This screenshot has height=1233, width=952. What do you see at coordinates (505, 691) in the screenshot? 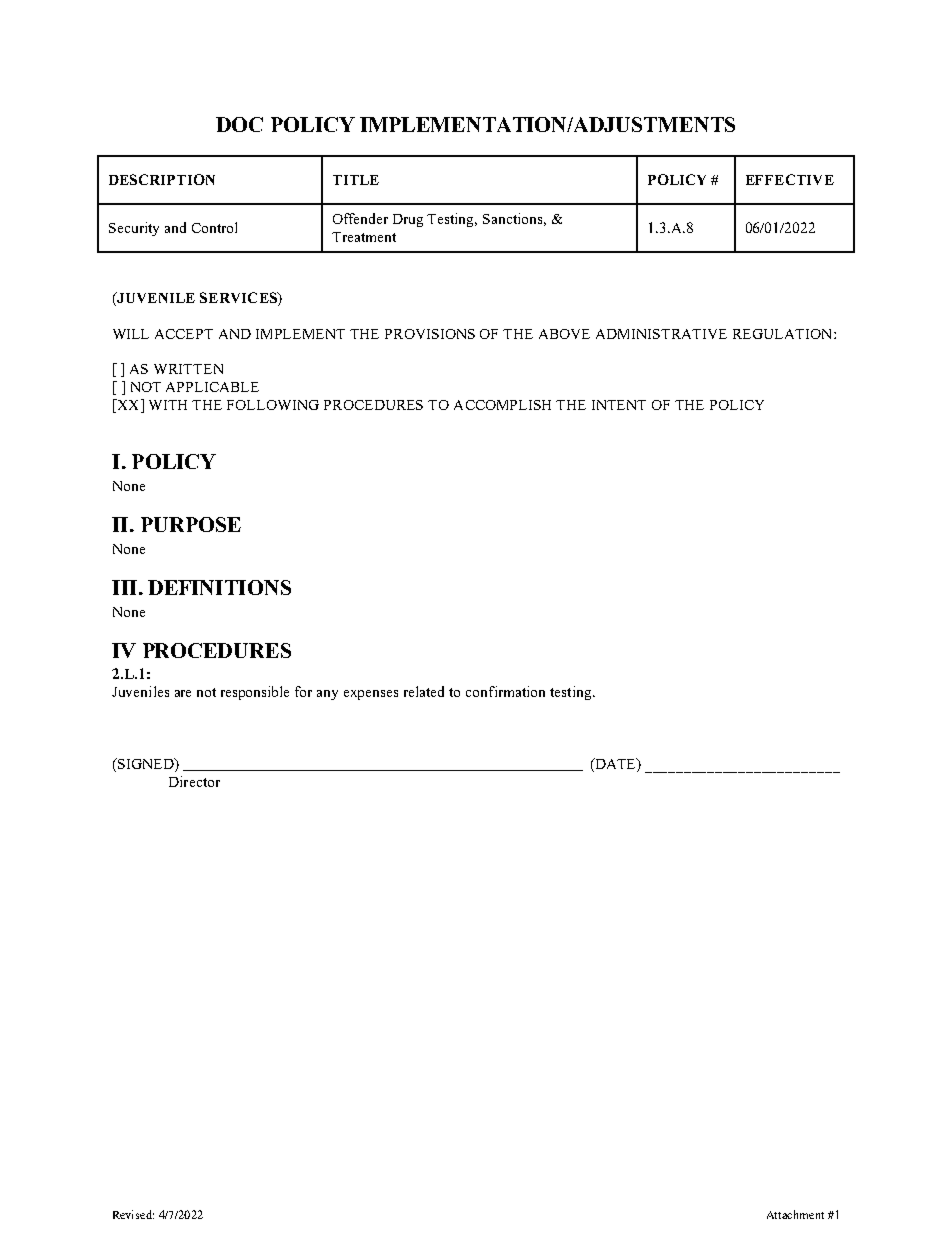
I see `confirmation` at bounding box center [505, 691].
